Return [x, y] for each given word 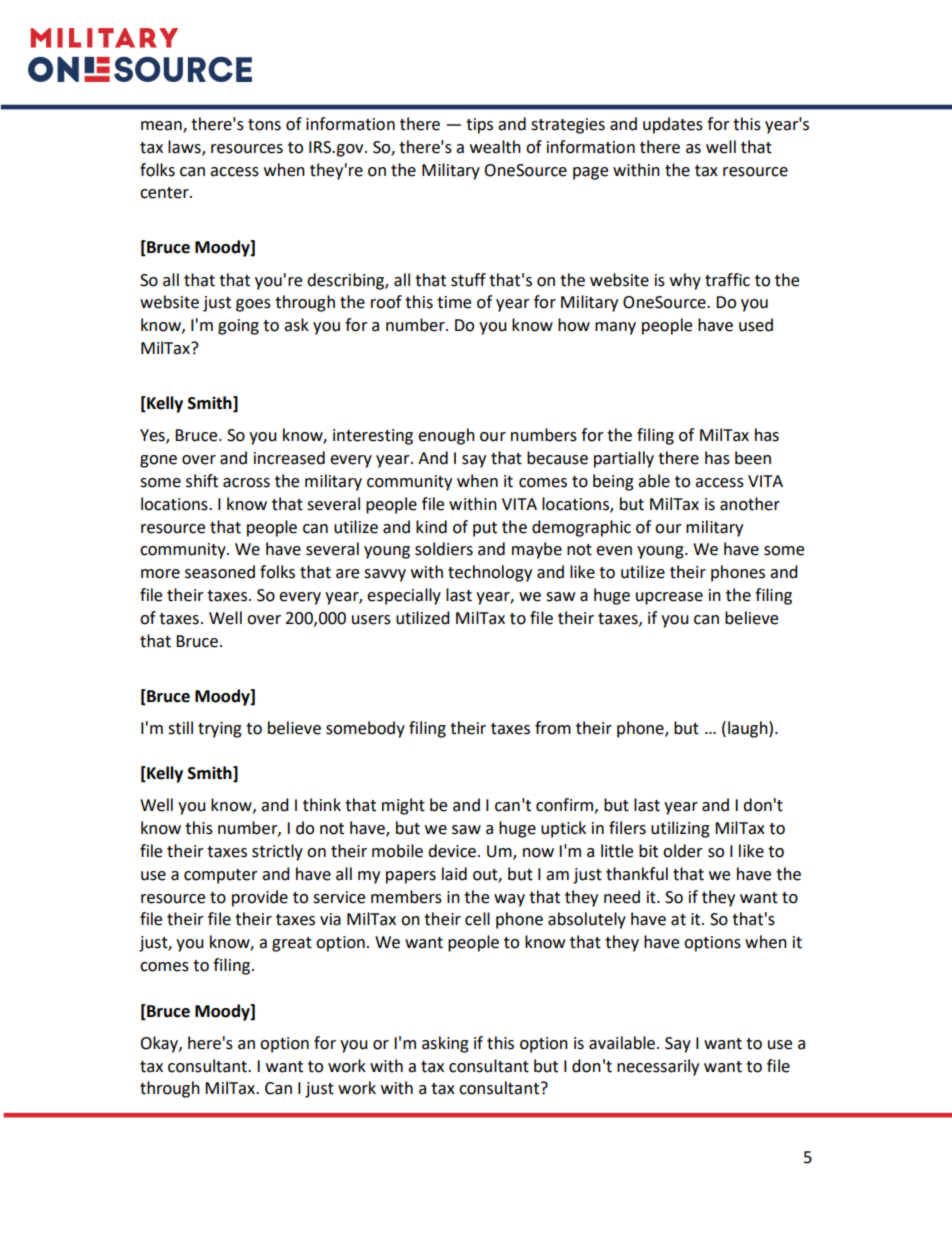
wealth [495, 147]
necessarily [658, 1067]
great [292, 944]
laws [185, 147]
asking [445, 1044]
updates [673, 125]
